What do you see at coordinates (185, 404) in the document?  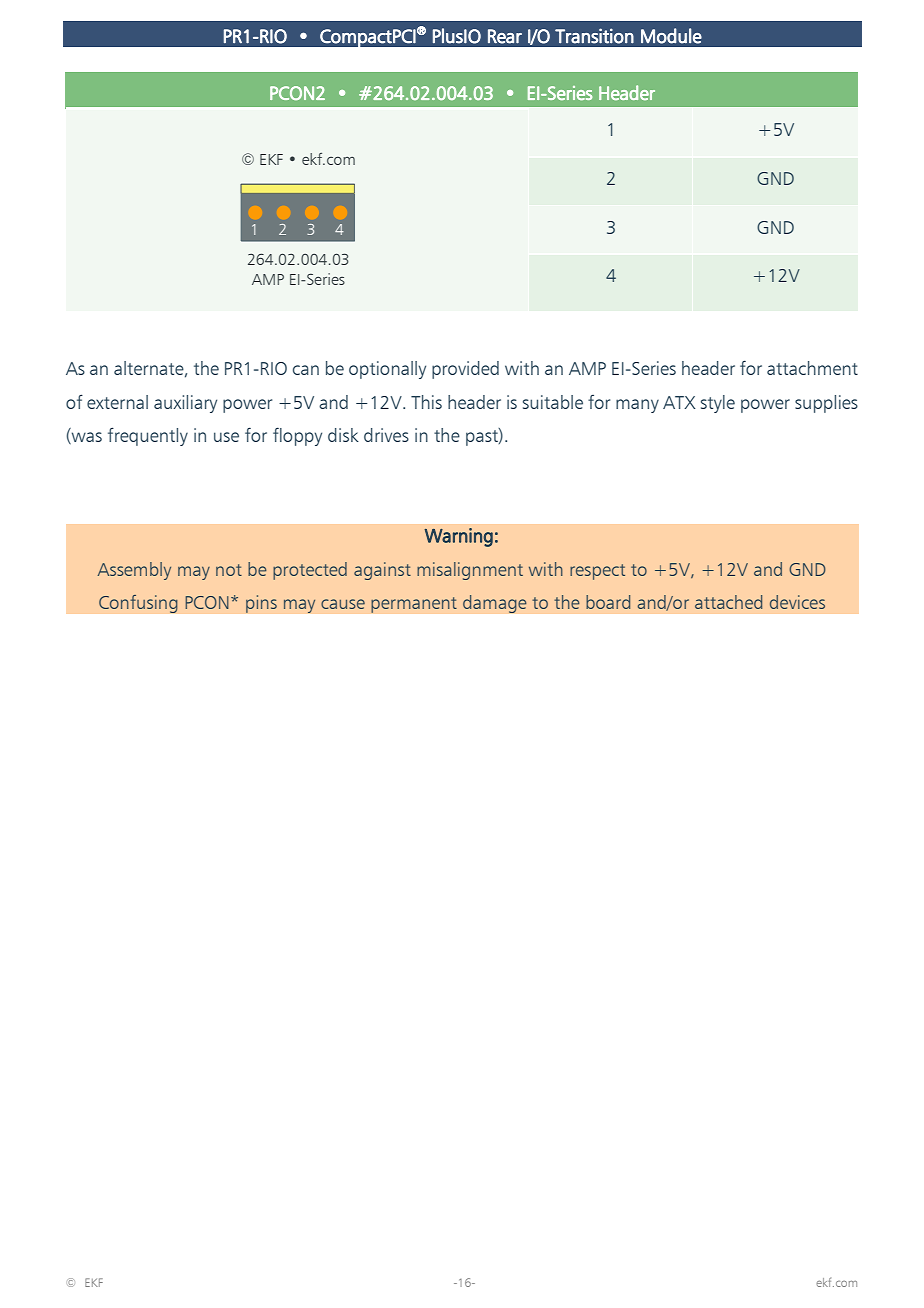 I see `auxiliary` at bounding box center [185, 404].
